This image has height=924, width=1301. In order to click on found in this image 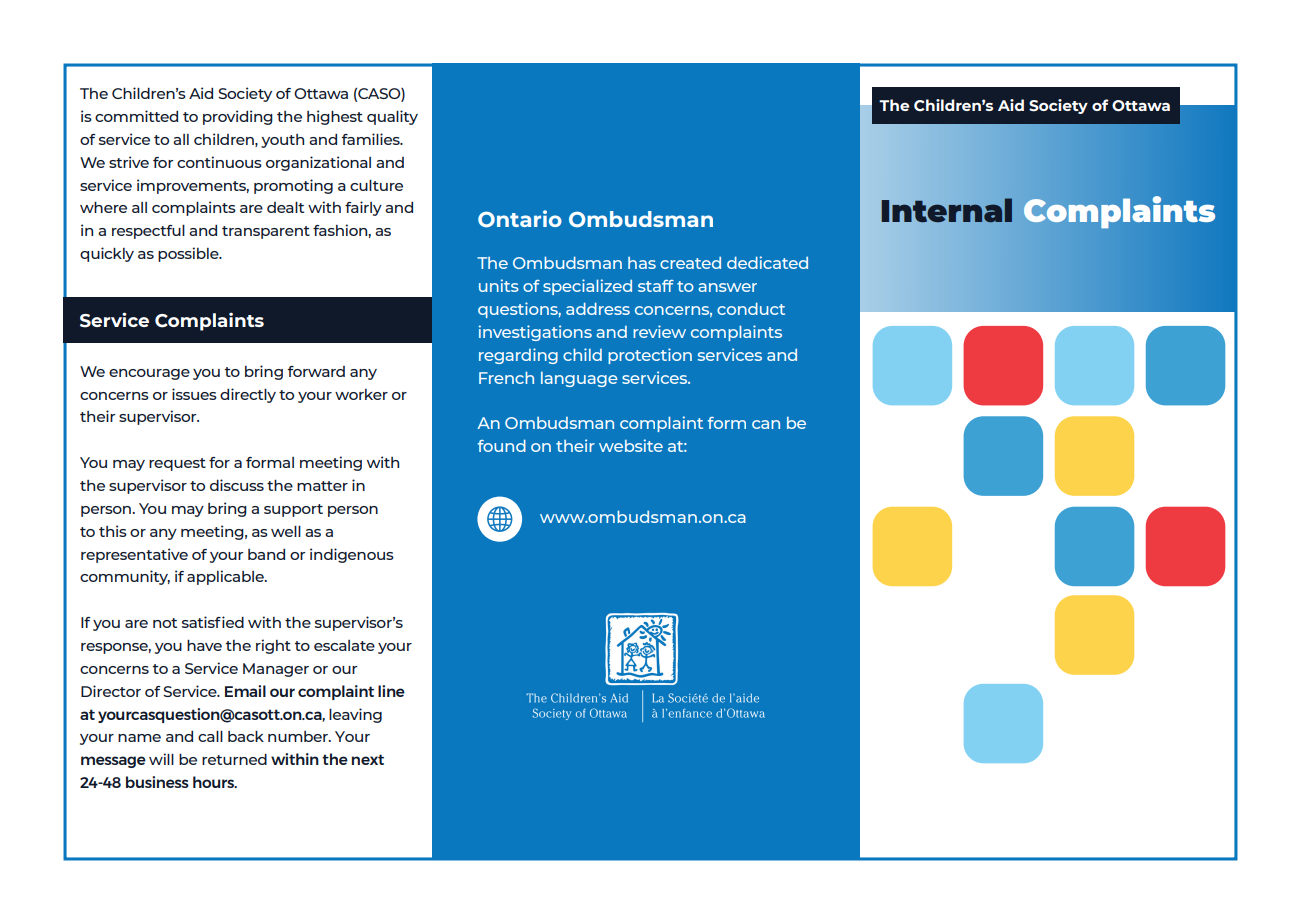, I will do `click(502, 445)`.
